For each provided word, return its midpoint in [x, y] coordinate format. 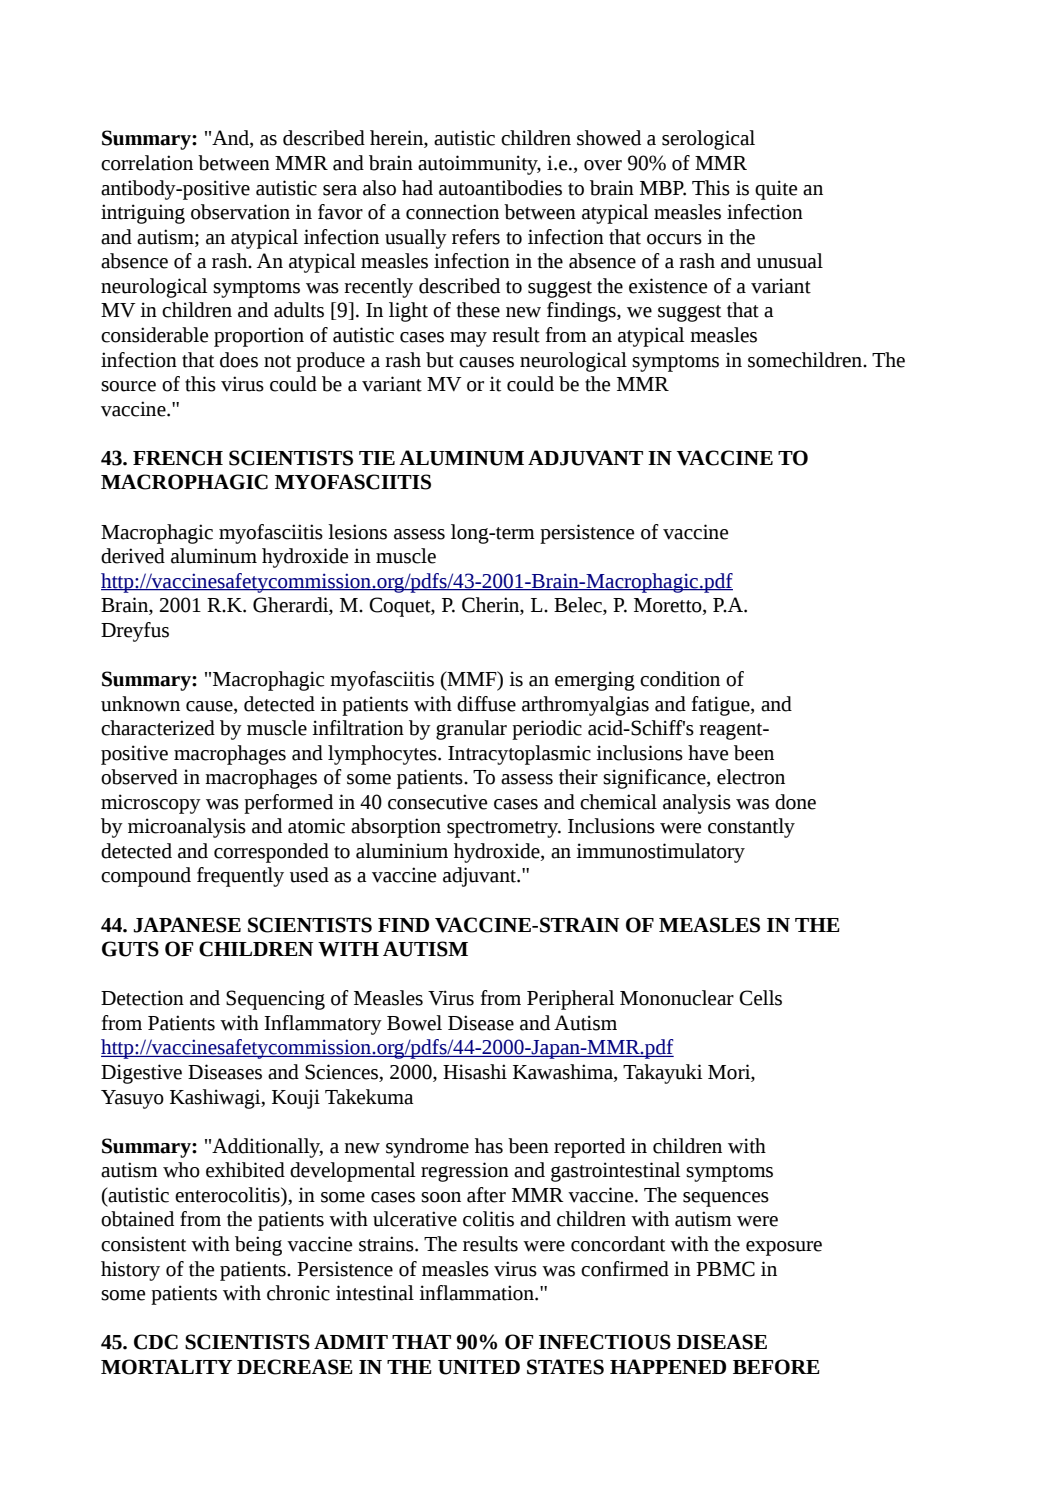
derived [133, 556]
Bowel [414, 1023]
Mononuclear [677, 998]
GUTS [130, 949]
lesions [357, 532]
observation [240, 212]
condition [680, 679]
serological [708, 140]
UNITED [479, 1367]
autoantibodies [500, 188]
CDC [156, 1342]
